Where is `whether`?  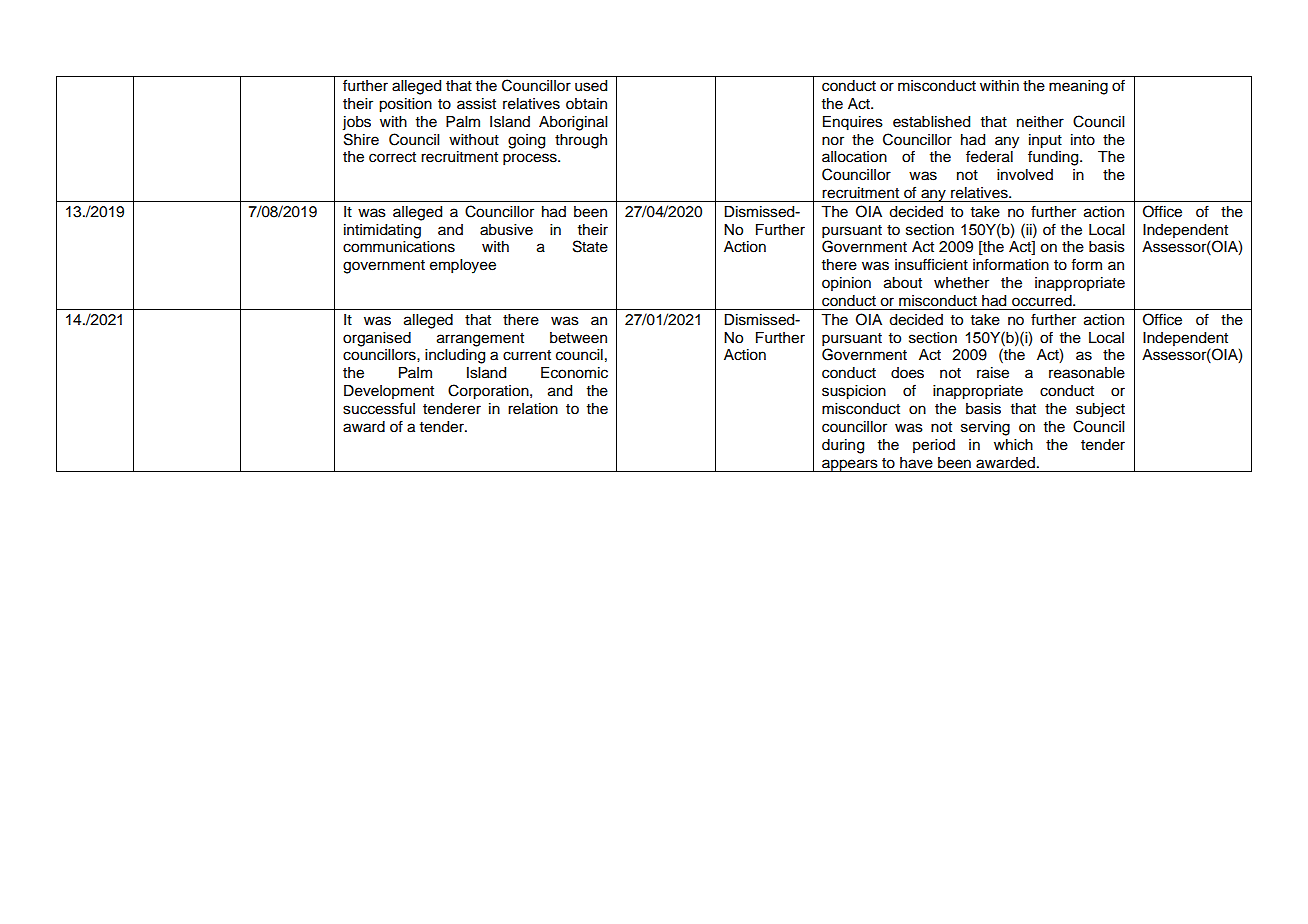 whether is located at coordinates (961, 283).
